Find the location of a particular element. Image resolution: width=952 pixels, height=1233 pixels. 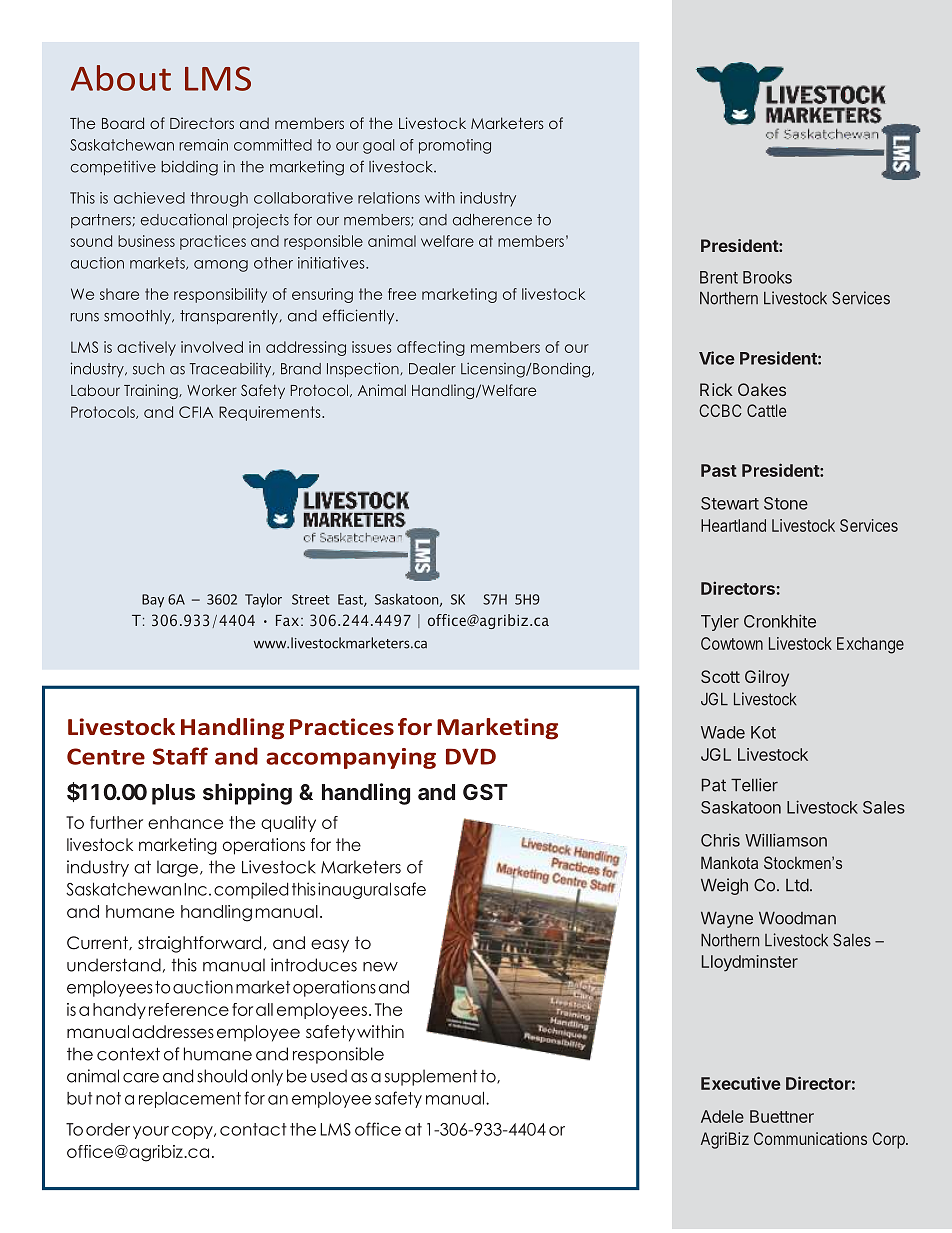

Adele is located at coordinates (722, 1116).
